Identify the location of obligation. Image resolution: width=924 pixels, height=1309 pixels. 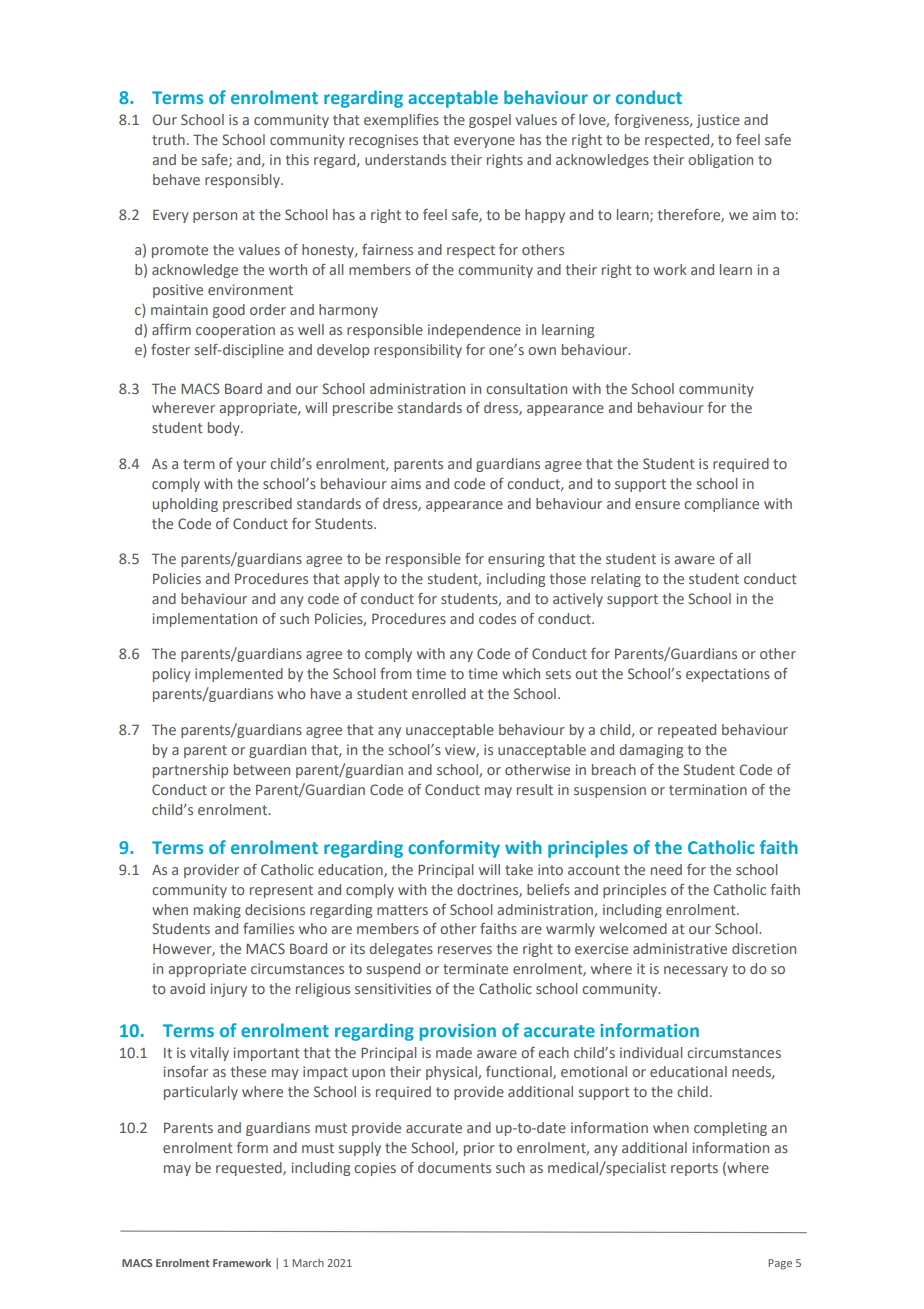
(720, 161).
